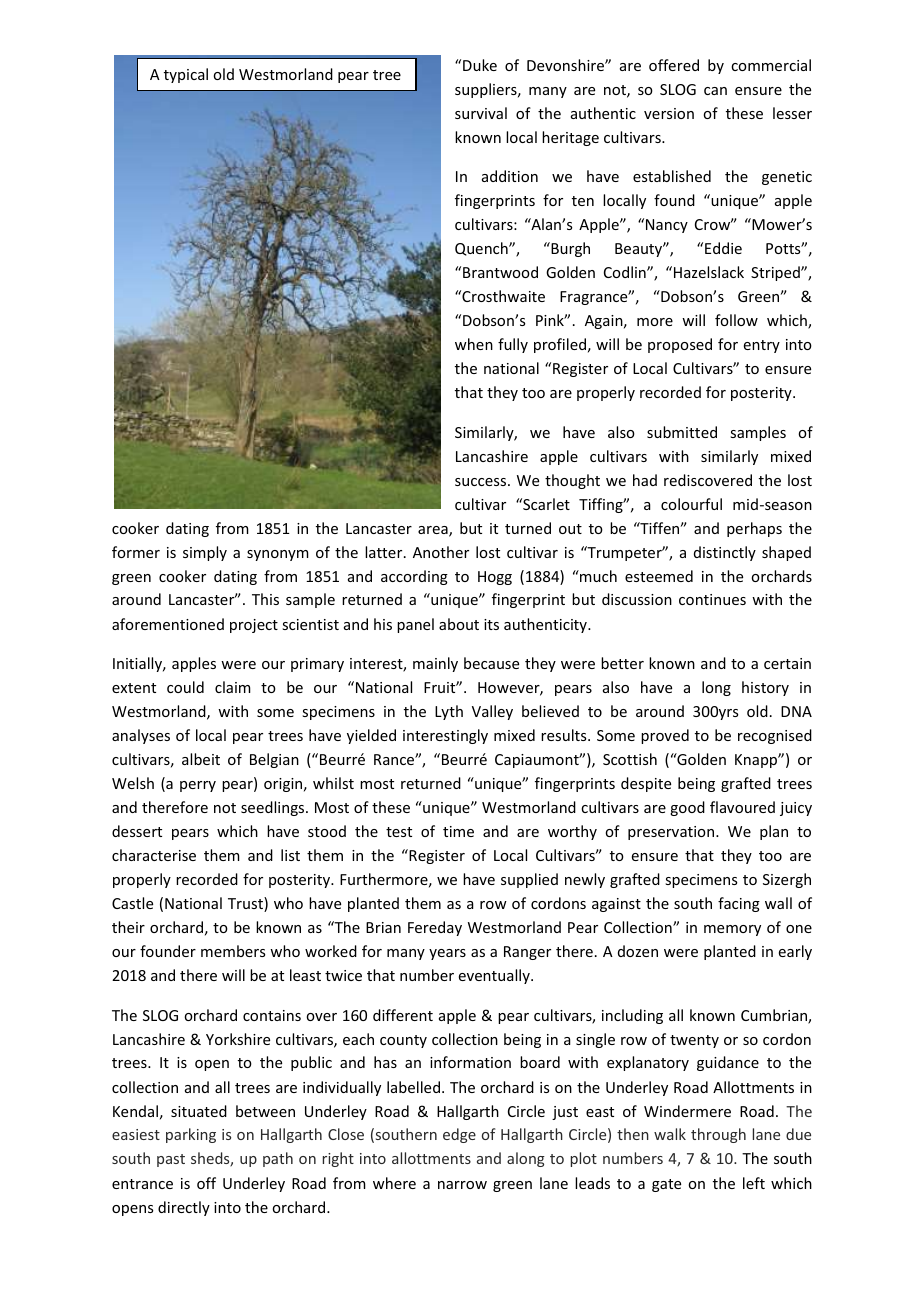 This document has width=924, height=1308. What do you see at coordinates (712, 599) in the document?
I see `continues` at bounding box center [712, 599].
